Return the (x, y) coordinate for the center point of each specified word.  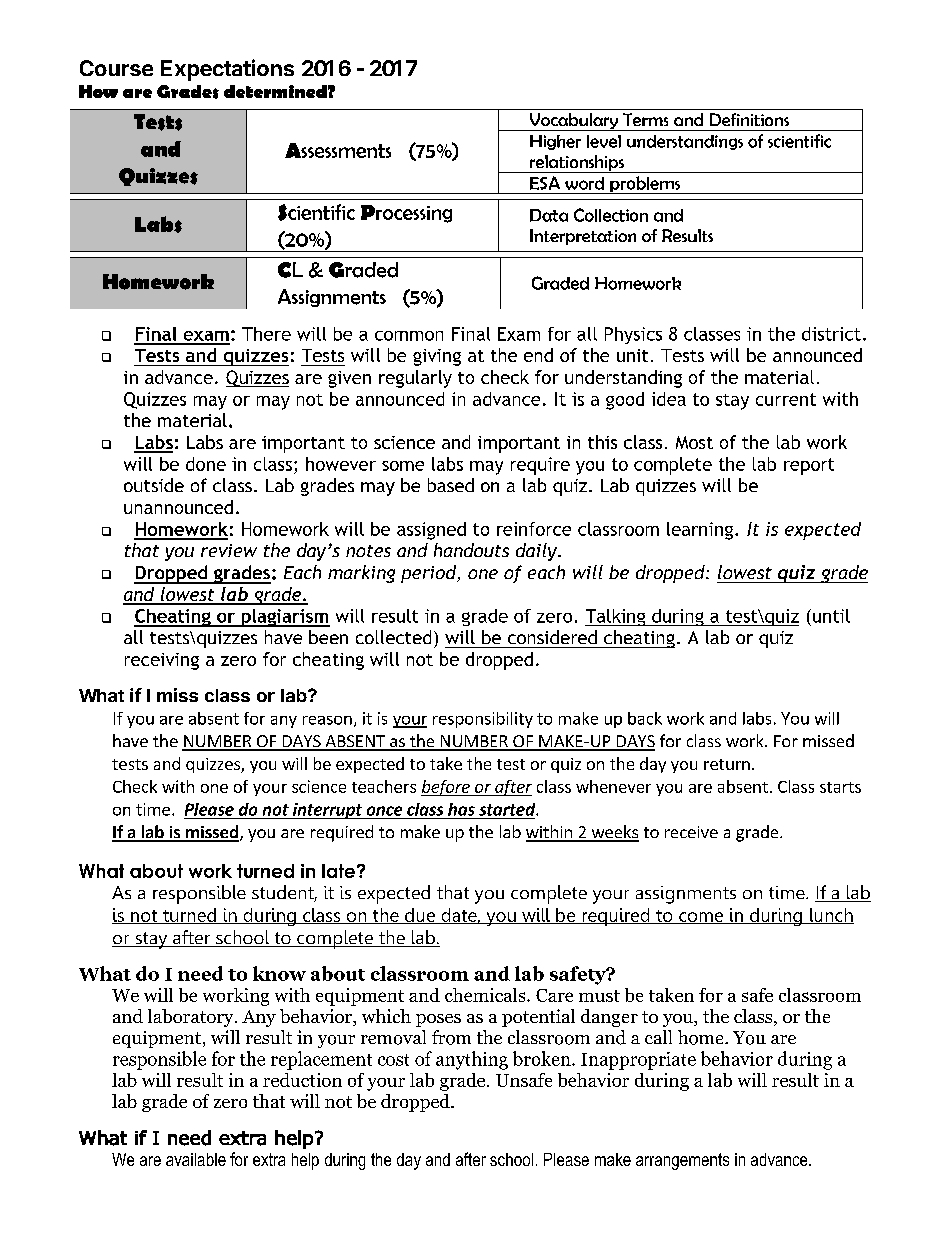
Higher (555, 142)
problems (645, 185)
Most (694, 442)
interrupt (327, 811)
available (196, 1159)
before (446, 788)
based (451, 485)
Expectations (227, 70)
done (206, 464)
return (727, 764)
